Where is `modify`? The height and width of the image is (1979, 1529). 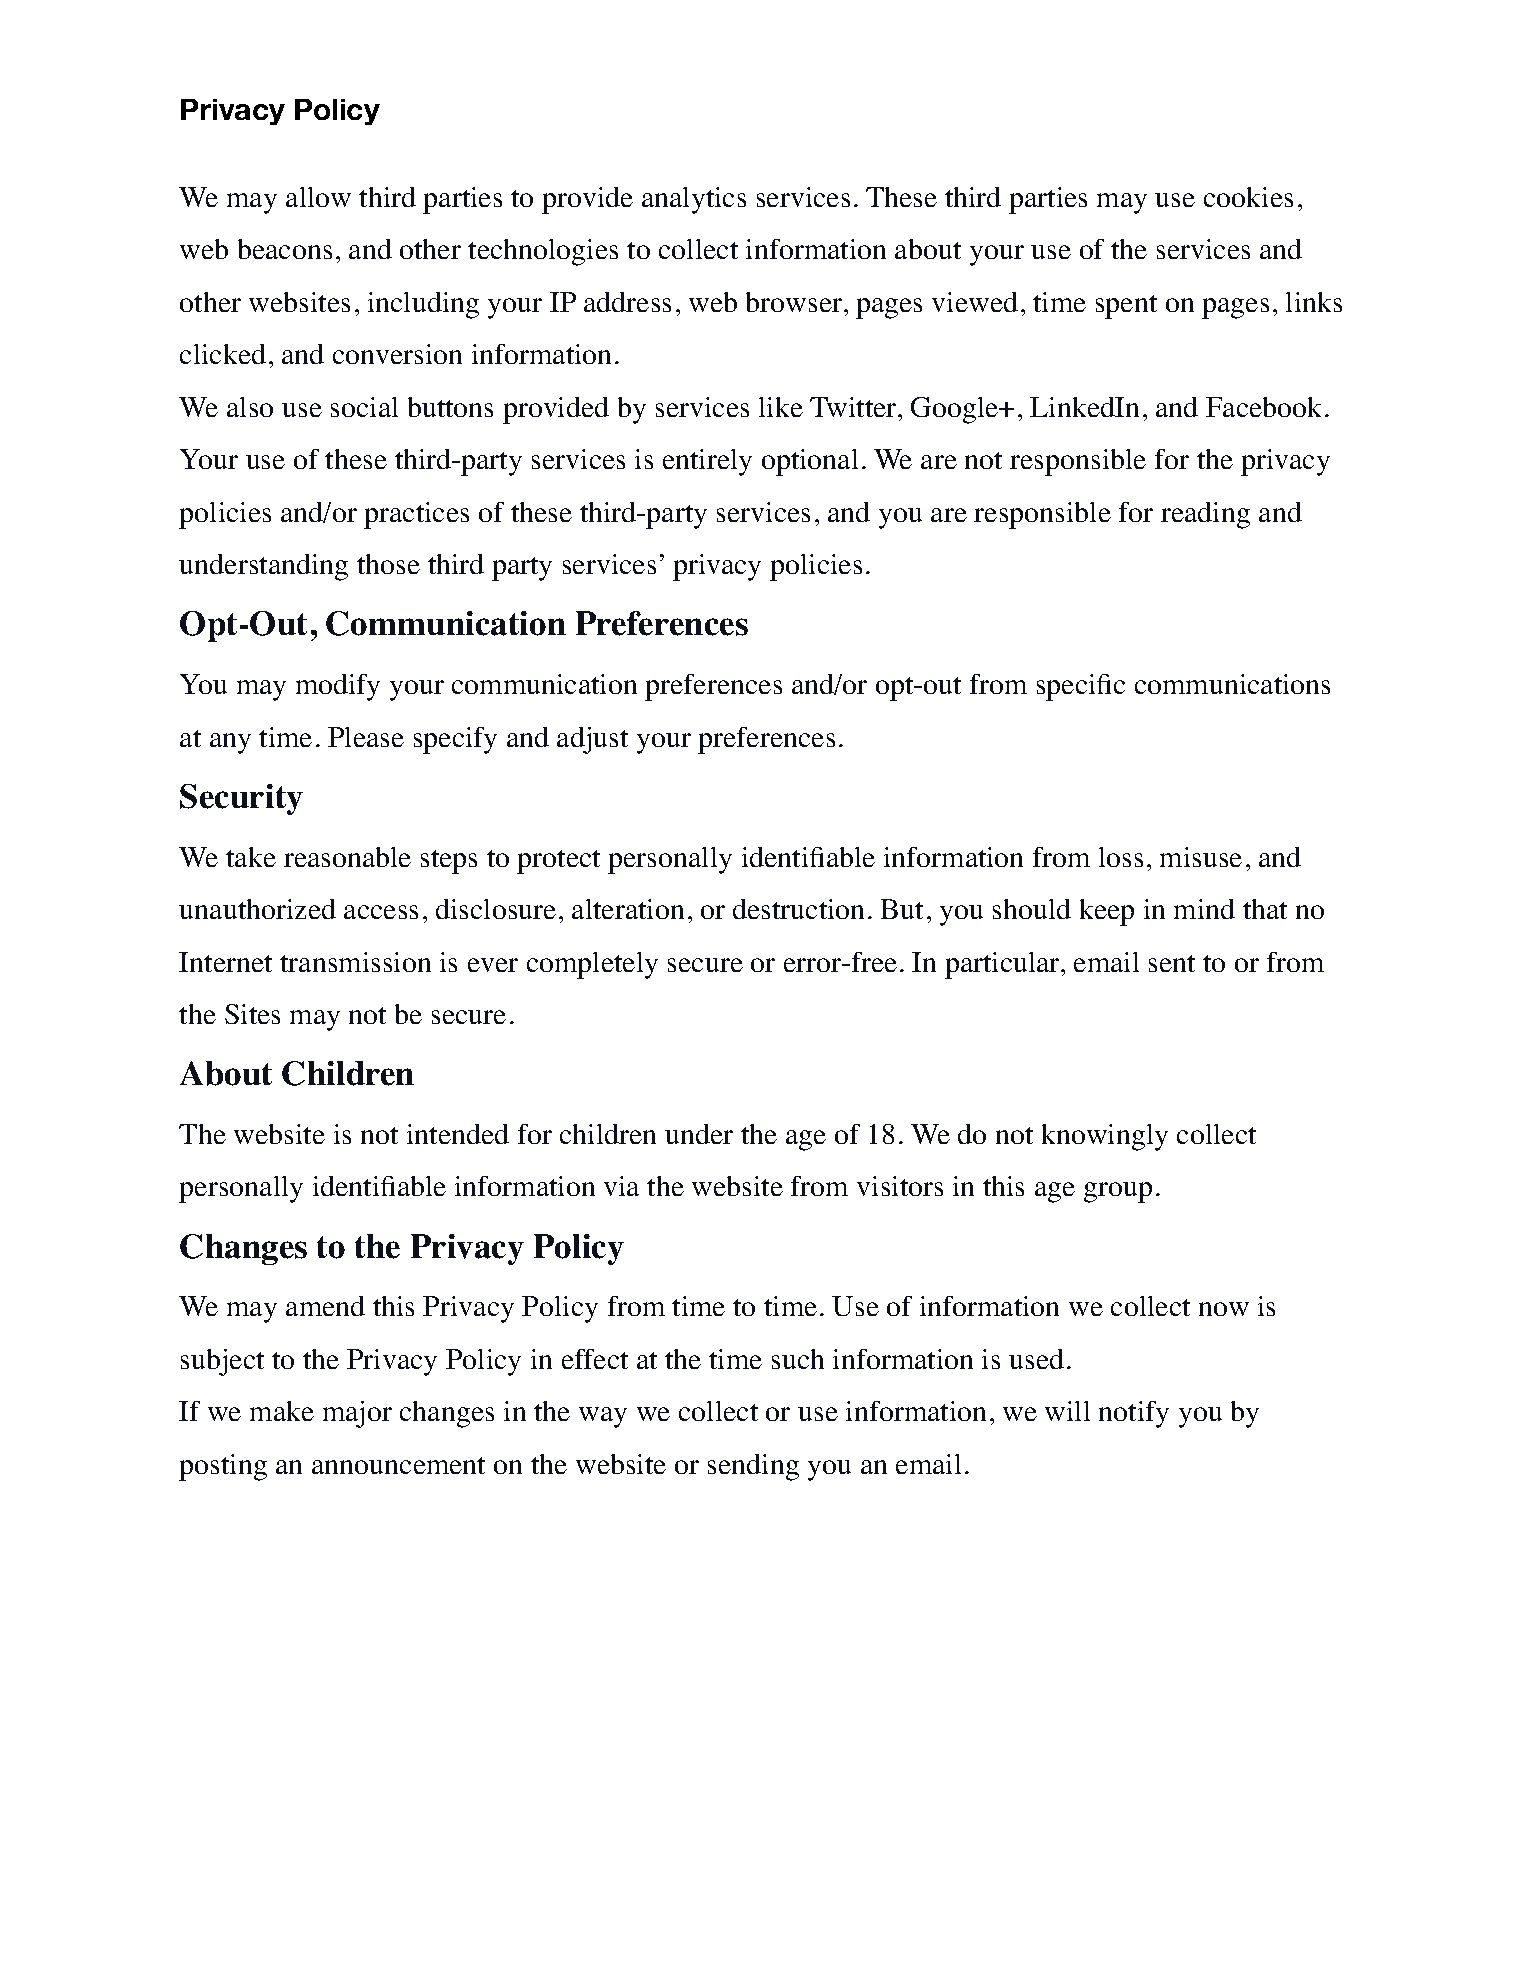 modify is located at coordinates (338, 687).
